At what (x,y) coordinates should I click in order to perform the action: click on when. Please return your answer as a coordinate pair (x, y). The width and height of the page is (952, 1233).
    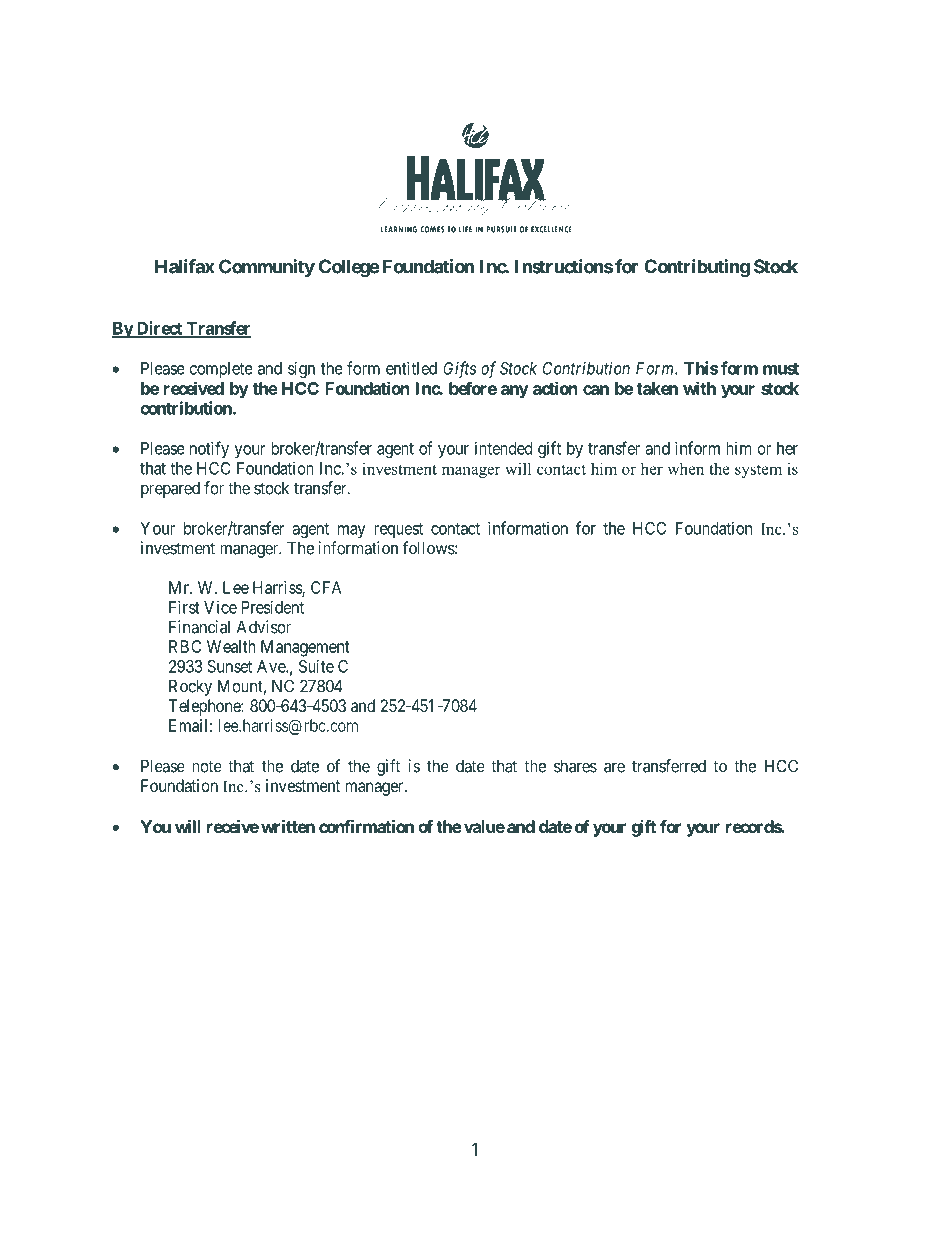
    Looking at the image, I should click on (686, 468).
